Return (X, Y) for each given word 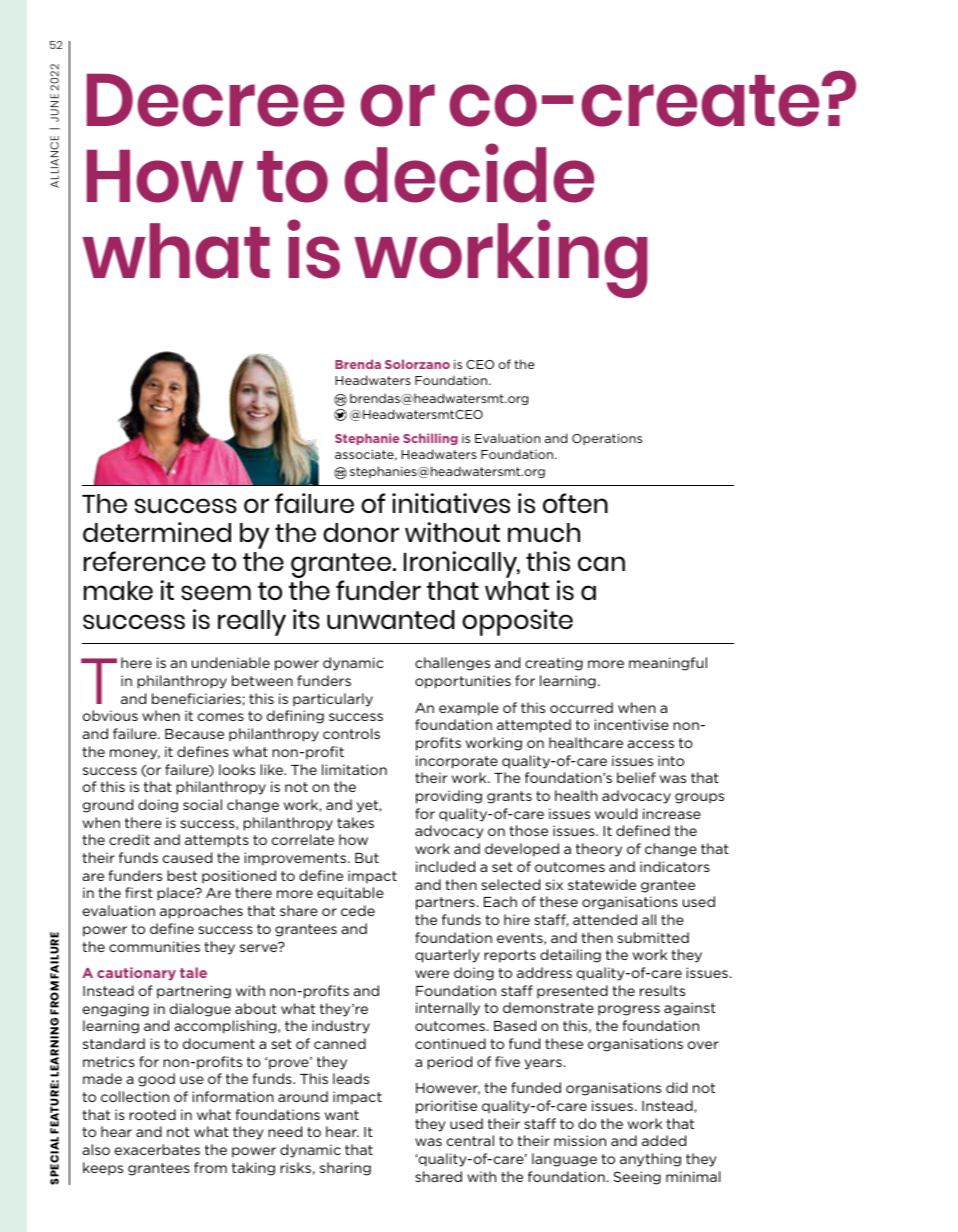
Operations (607, 439)
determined (157, 532)
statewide (602, 884)
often (575, 503)
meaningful (668, 664)
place (177, 894)
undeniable (231, 662)
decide (469, 173)
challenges (452, 664)
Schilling (430, 439)
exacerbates (157, 1149)
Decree (215, 100)
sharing (345, 1169)
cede (358, 910)
